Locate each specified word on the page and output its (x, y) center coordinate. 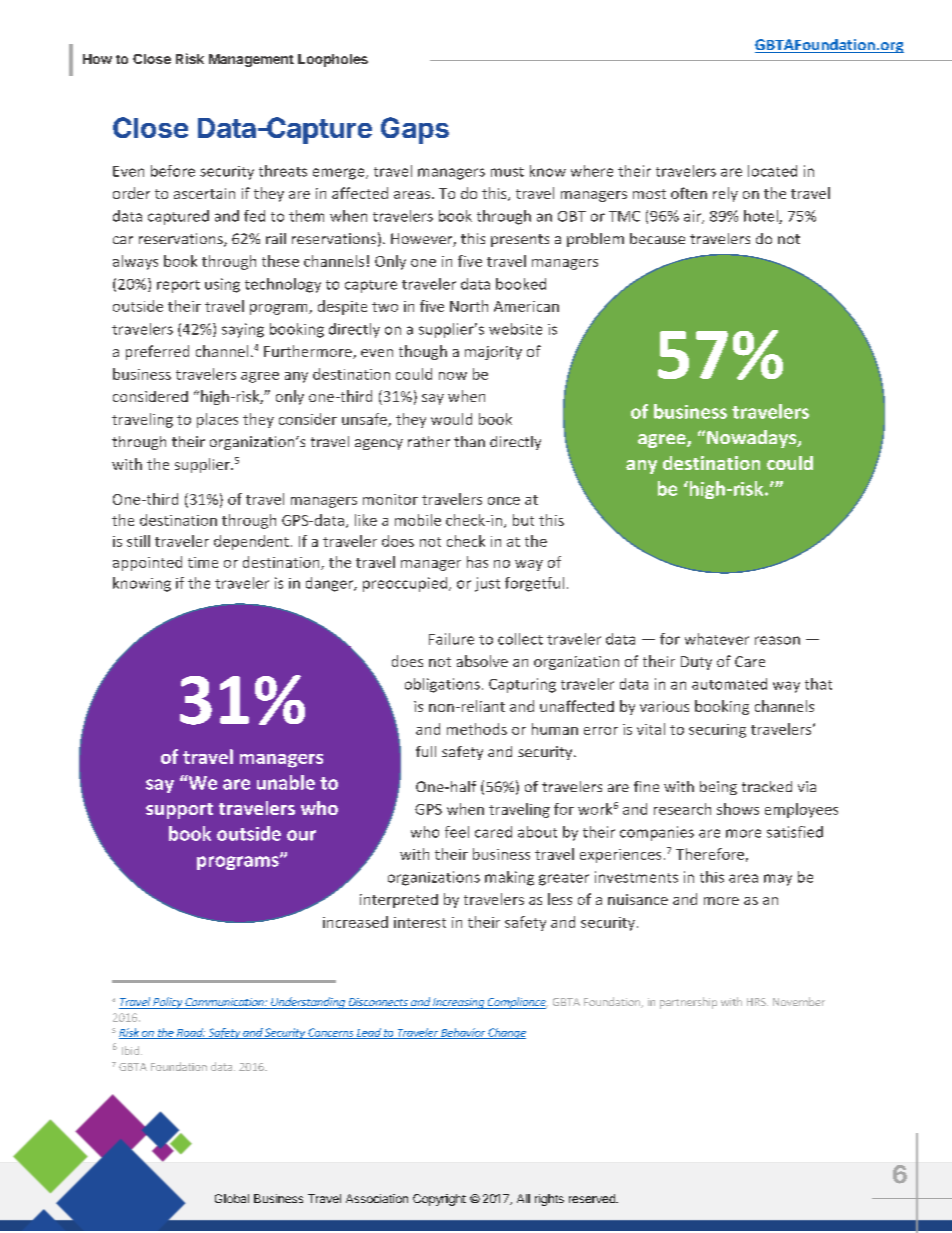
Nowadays (753, 439)
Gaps (415, 130)
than (469, 441)
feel (457, 832)
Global (232, 1198)
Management (251, 60)
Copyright (439, 1200)
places (217, 420)
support (179, 811)
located (772, 171)
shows (738, 809)
